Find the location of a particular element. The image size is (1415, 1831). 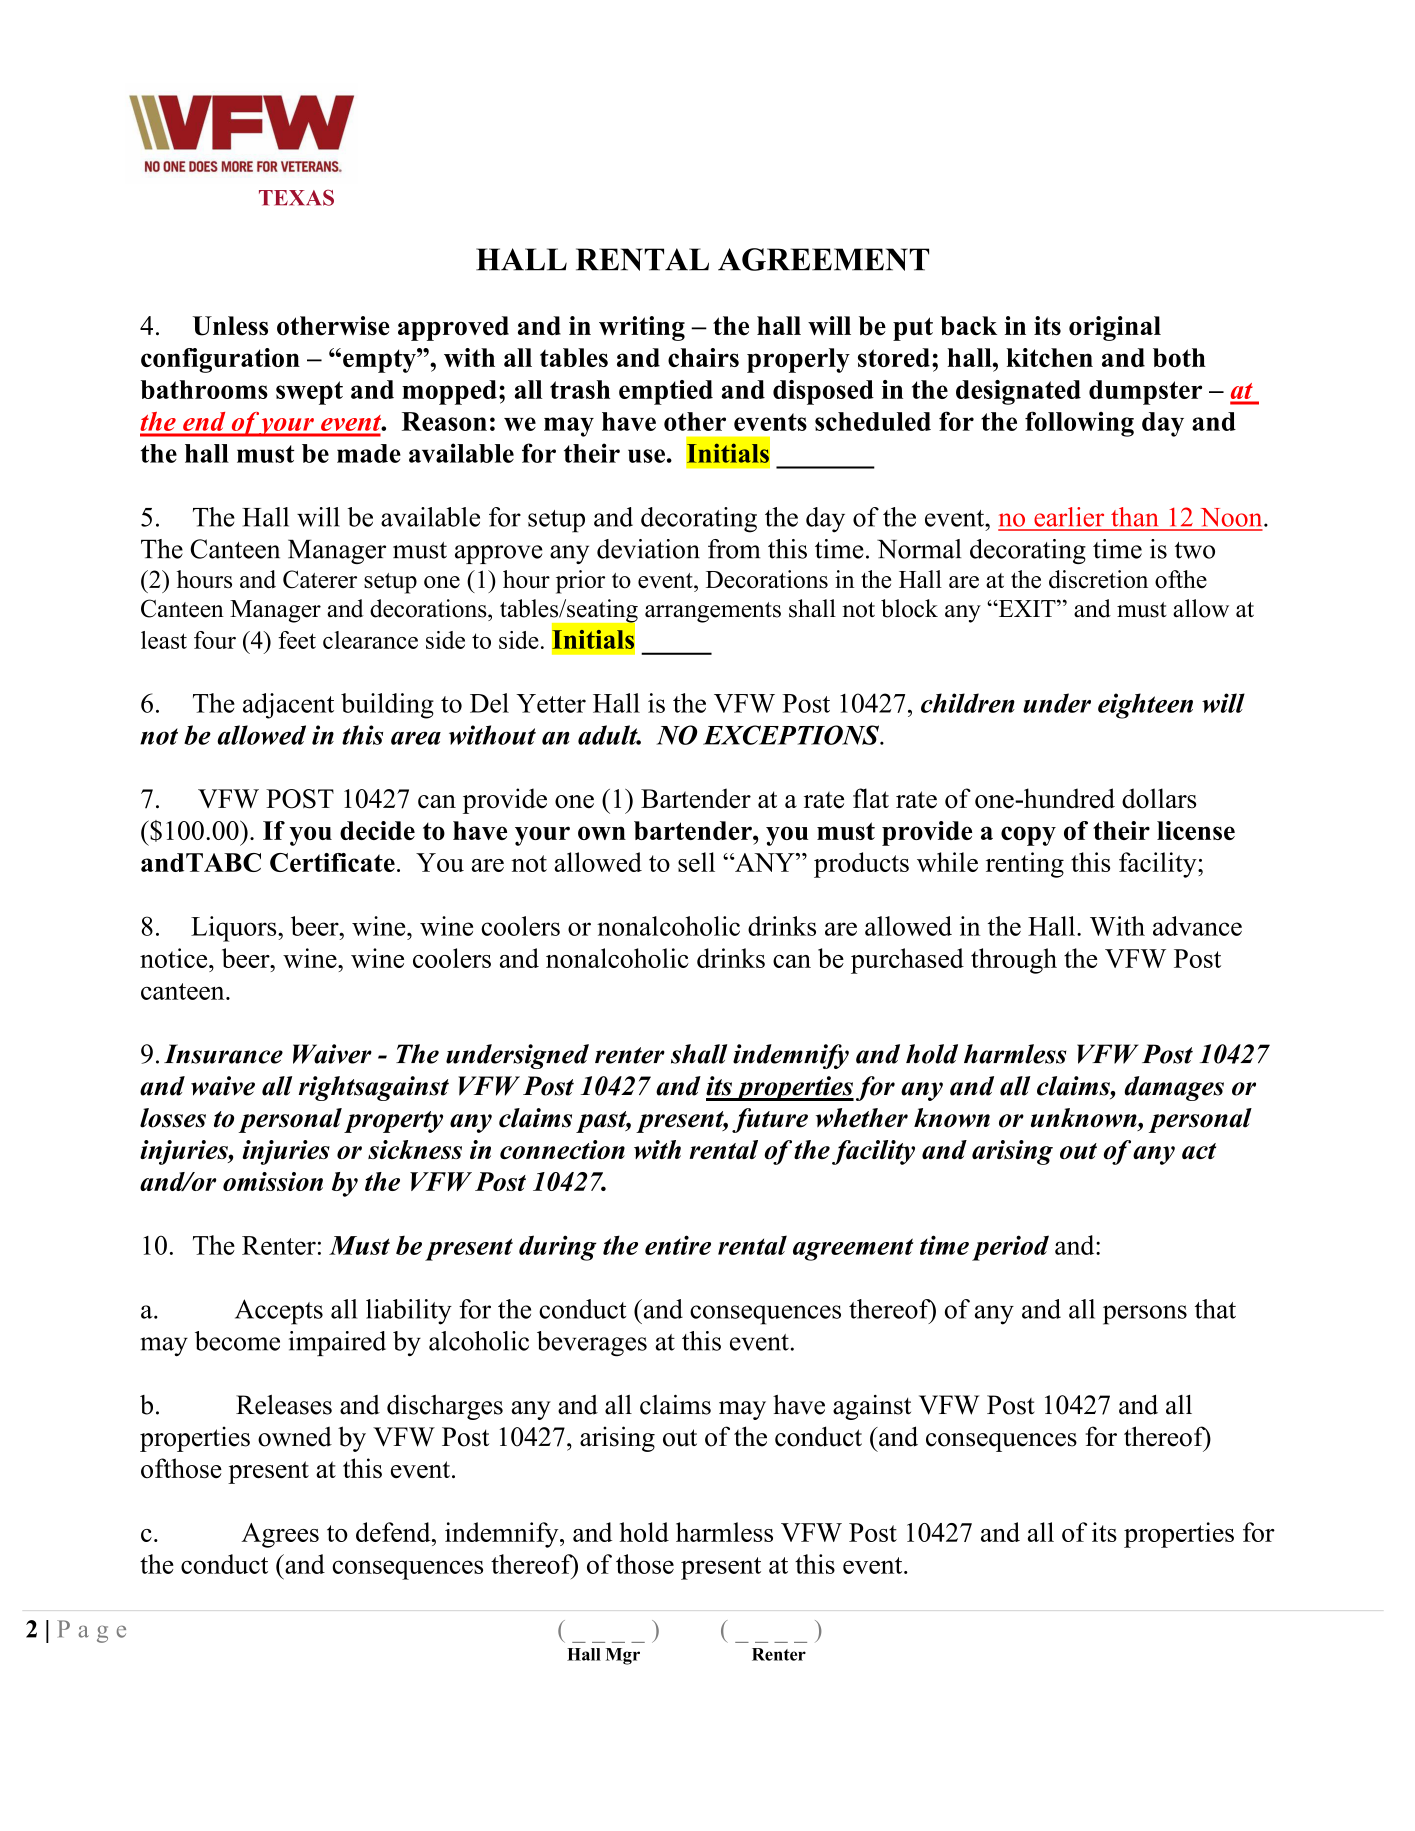

sell is located at coordinates (696, 862).
